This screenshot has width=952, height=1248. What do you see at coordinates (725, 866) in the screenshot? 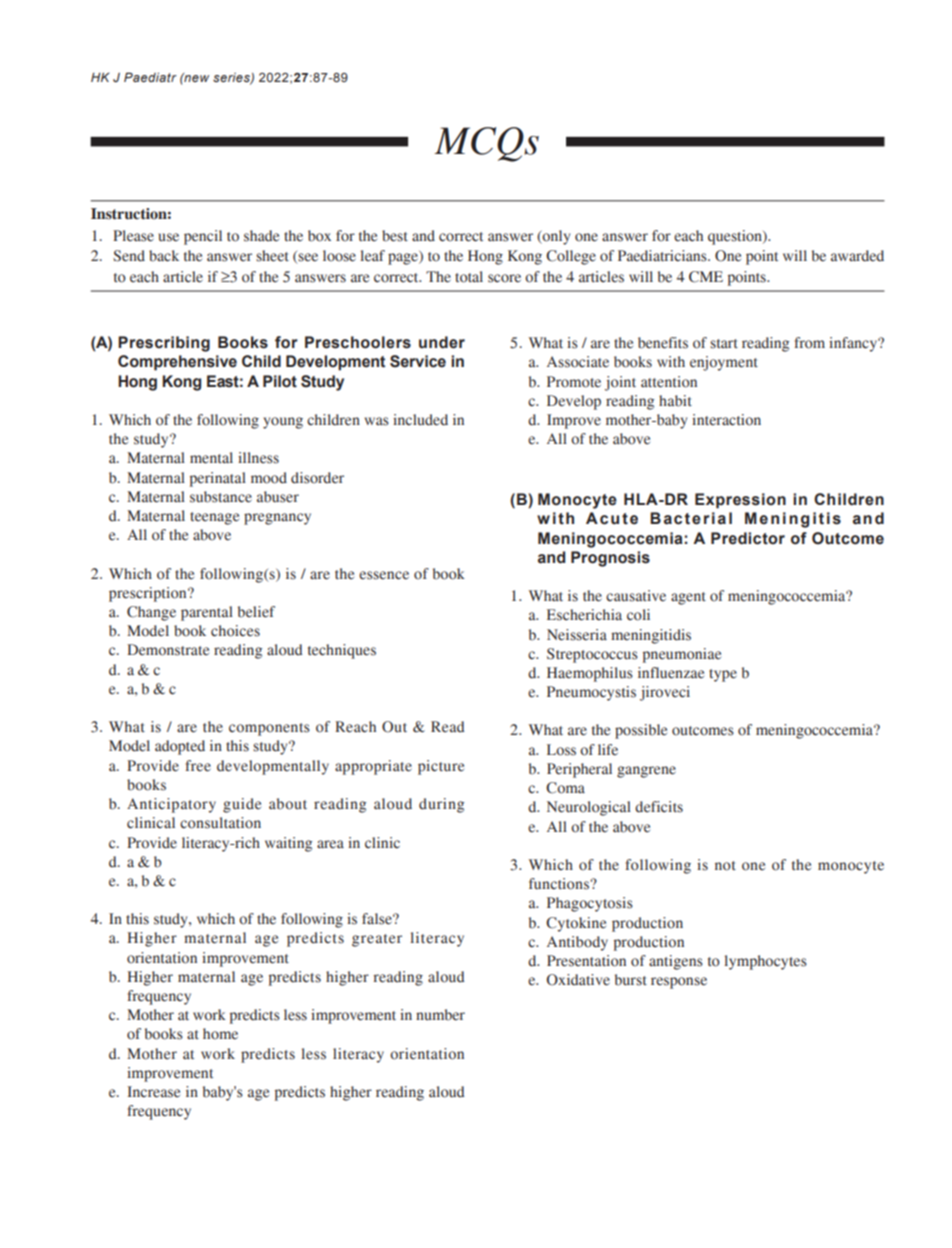
I see `not` at bounding box center [725, 866].
